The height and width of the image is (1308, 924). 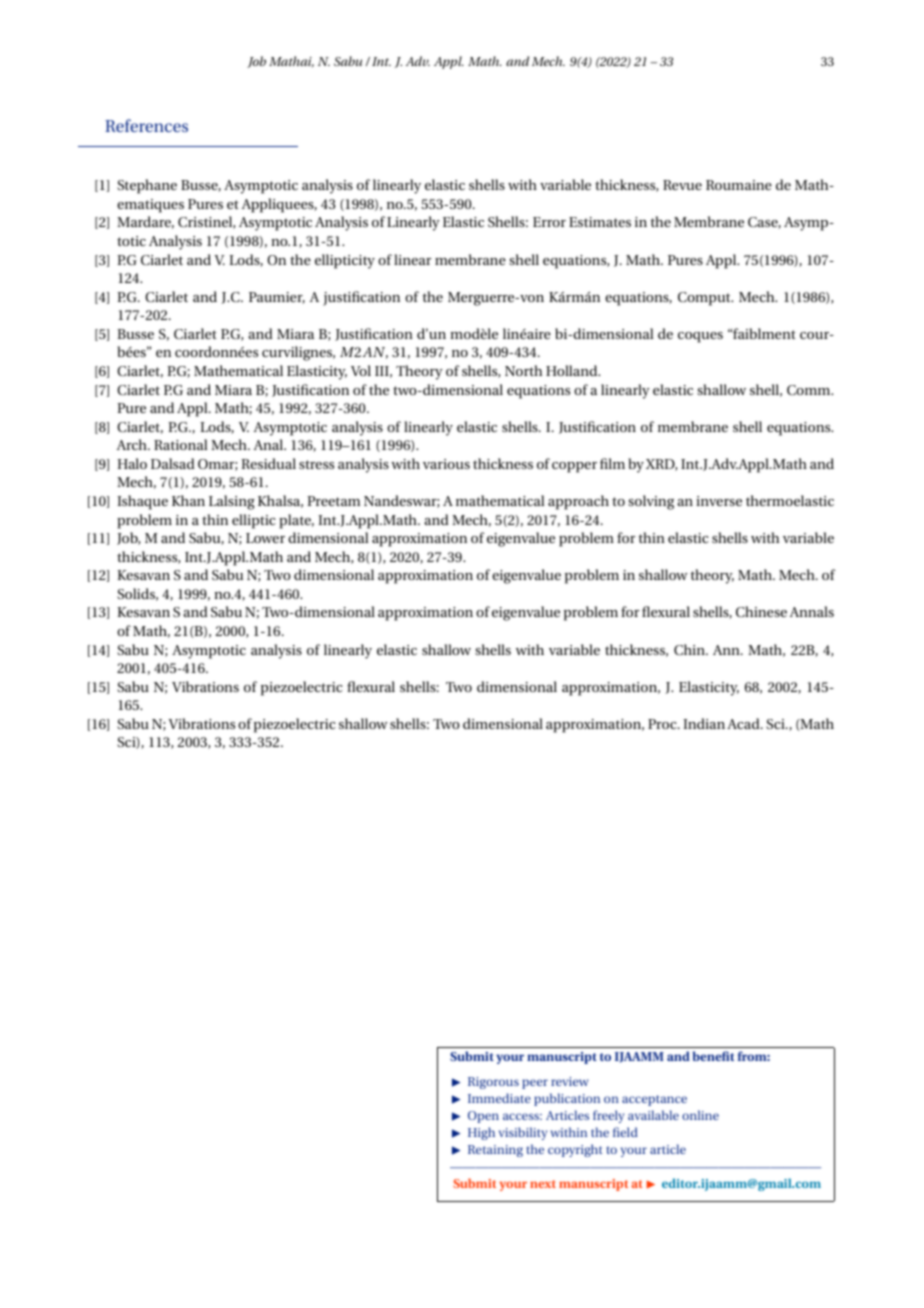 I want to click on Acad, so click(x=744, y=723).
